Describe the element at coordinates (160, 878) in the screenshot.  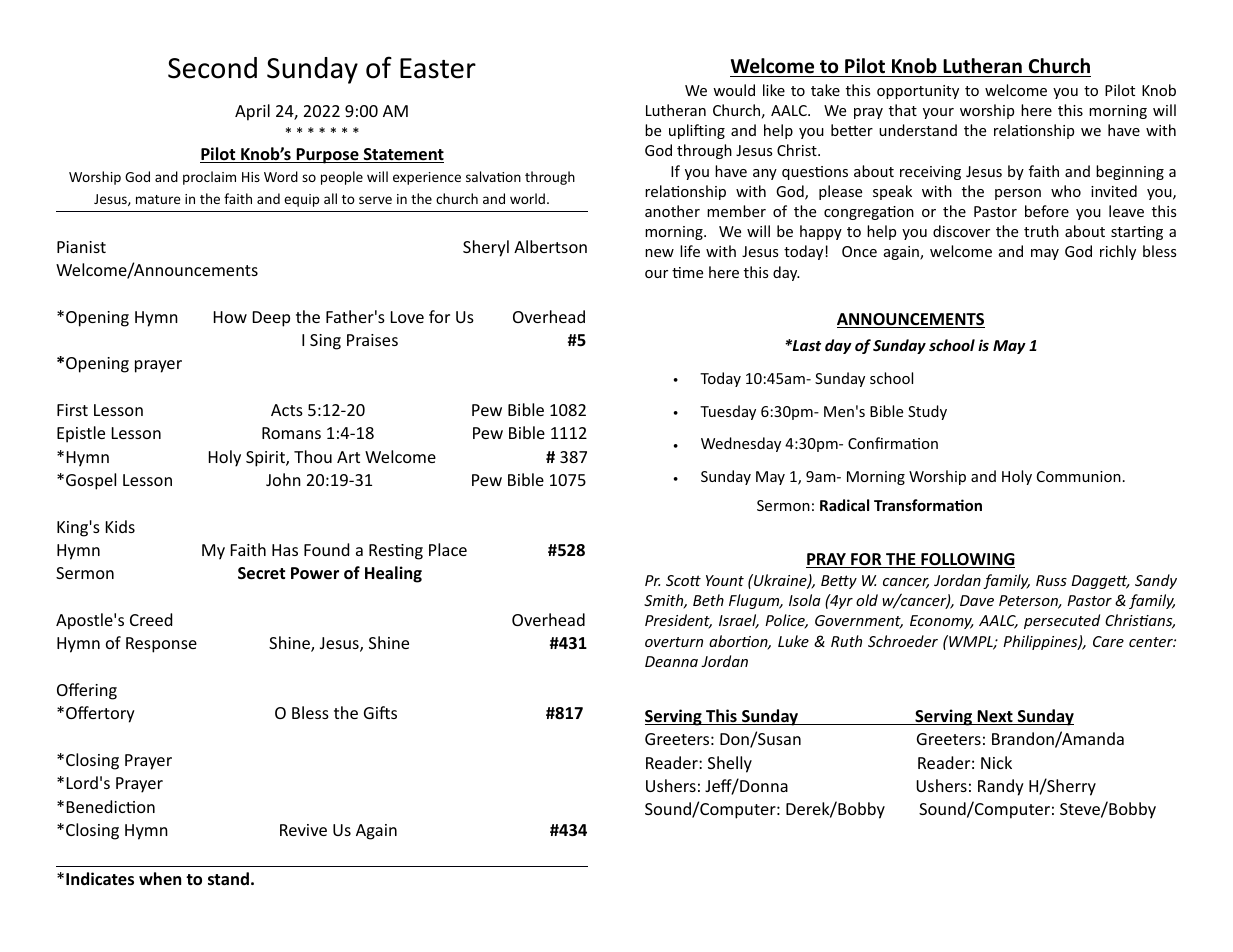
I see `when` at that location.
